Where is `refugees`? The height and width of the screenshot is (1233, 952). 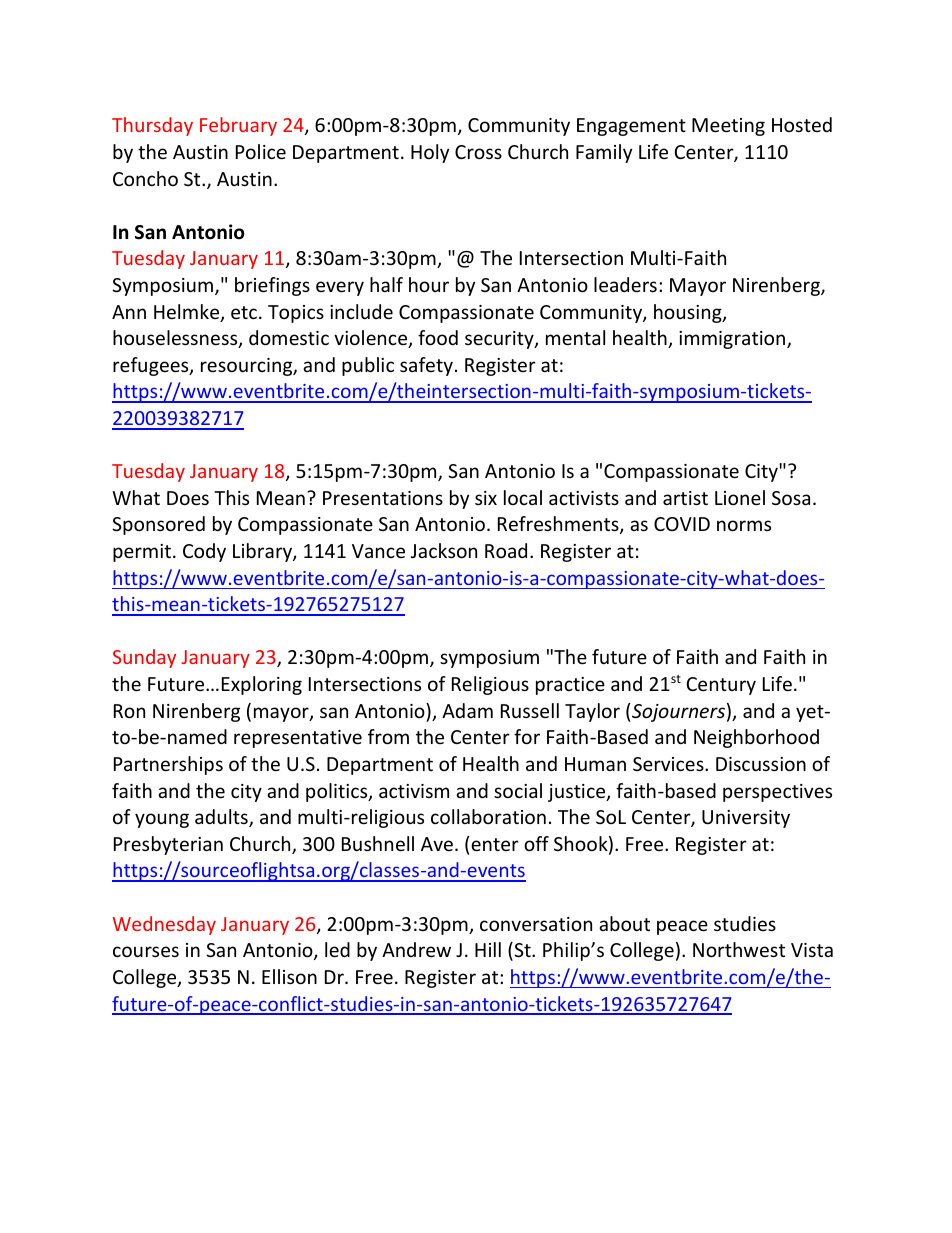 refugees is located at coordinates (152, 366).
